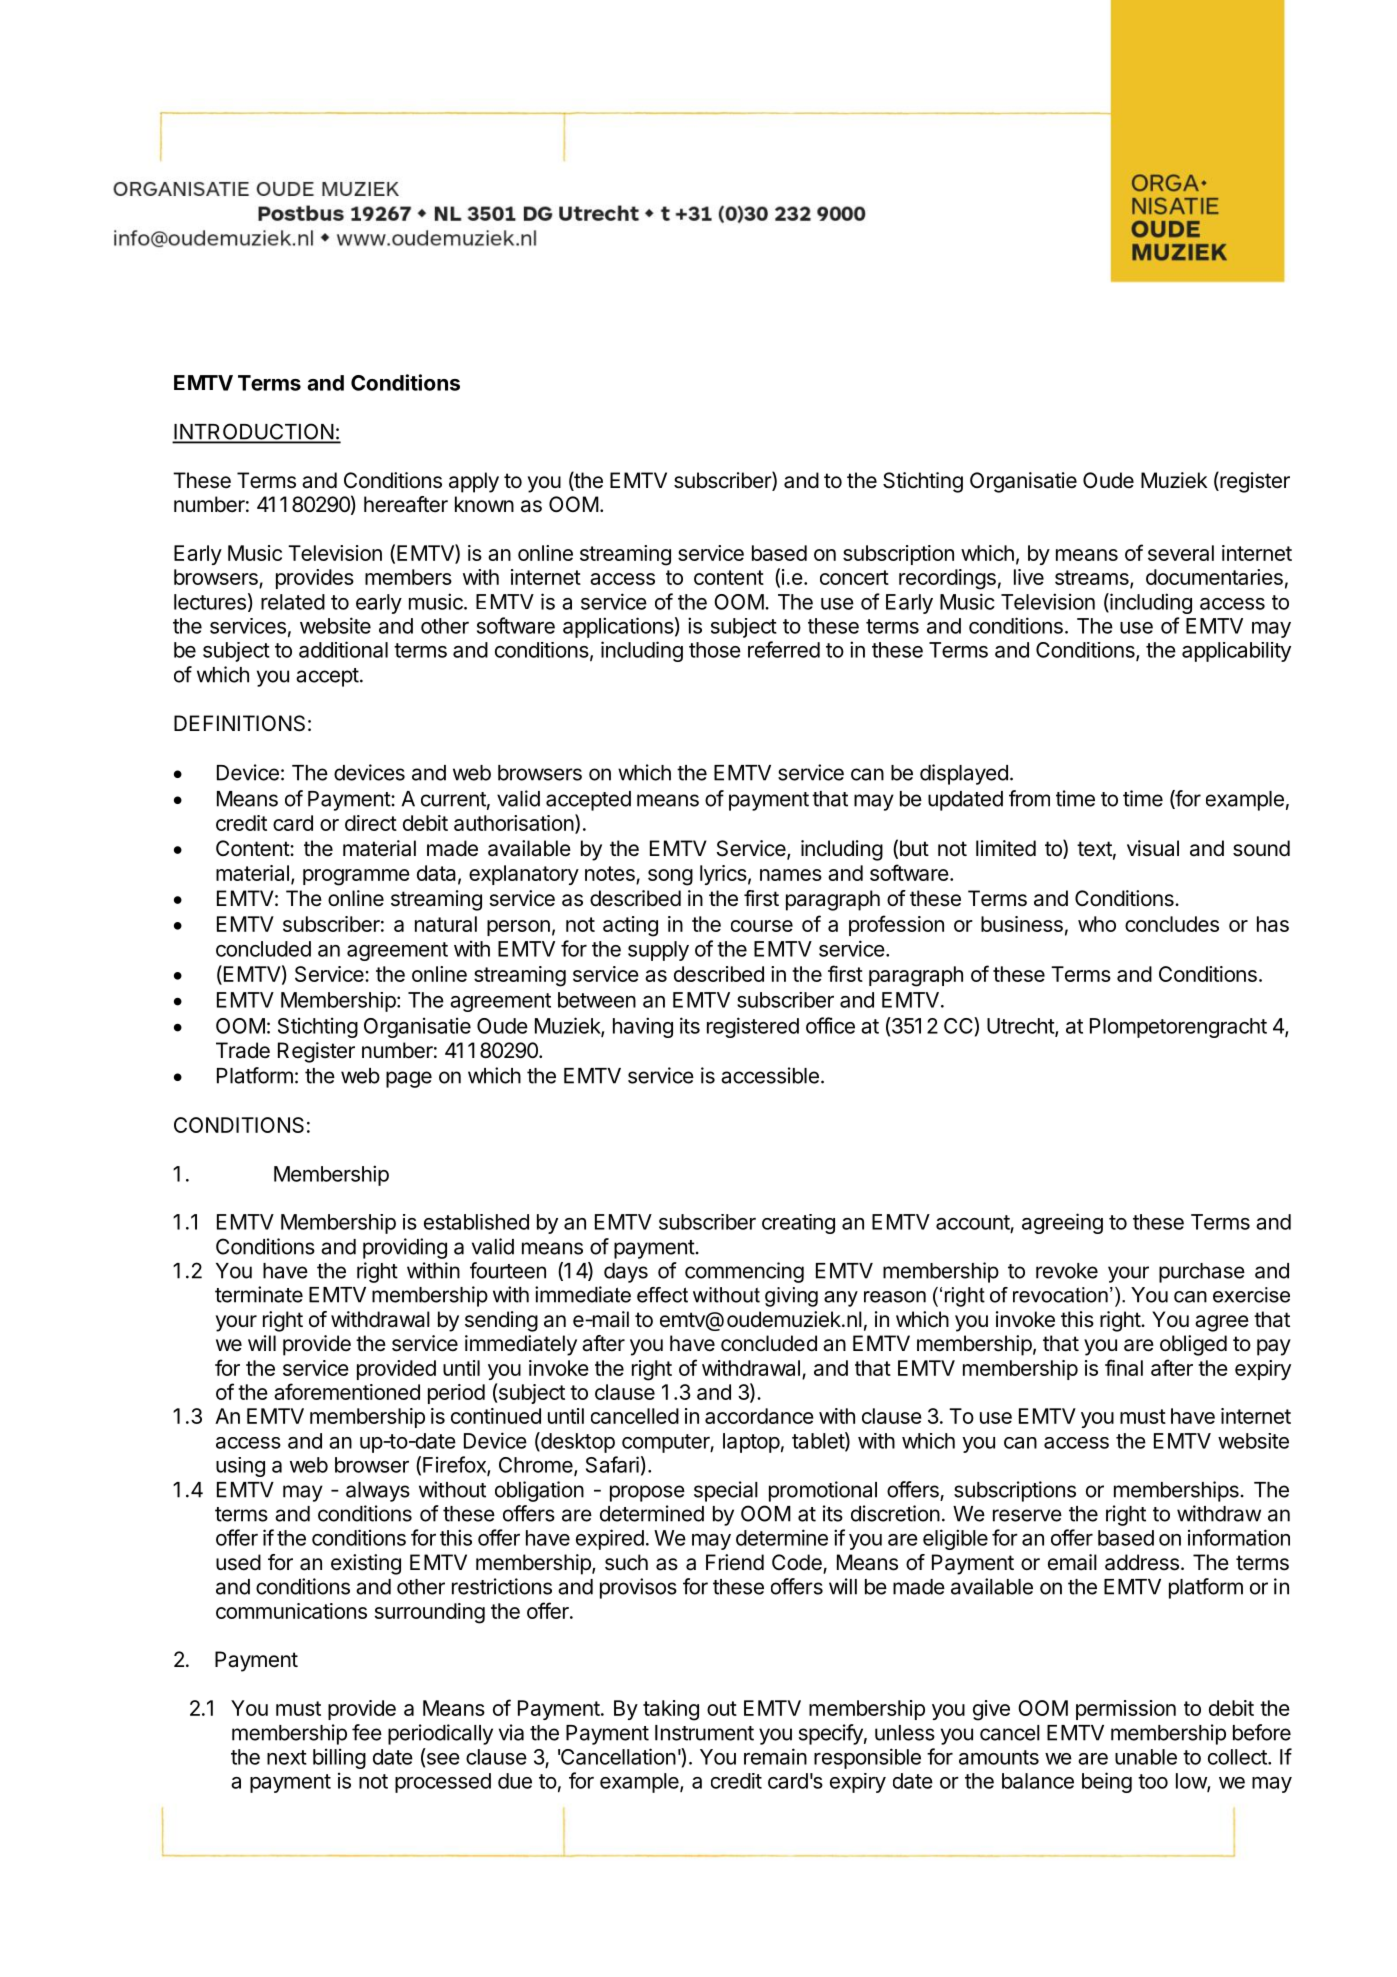  I want to click on always, so click(378, 1492).
